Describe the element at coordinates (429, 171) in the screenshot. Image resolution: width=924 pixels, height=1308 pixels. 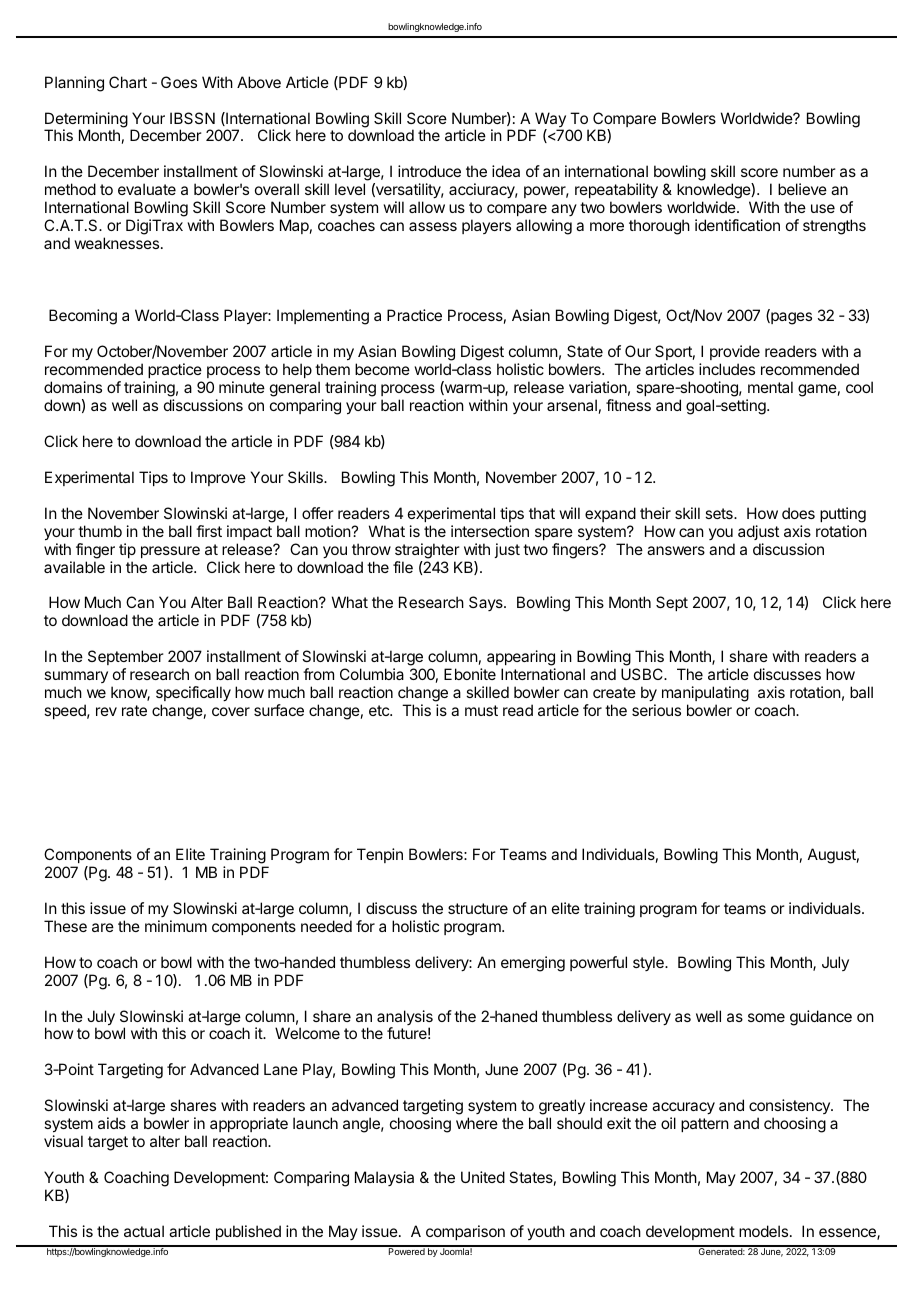
I see `introduce` at that location.
